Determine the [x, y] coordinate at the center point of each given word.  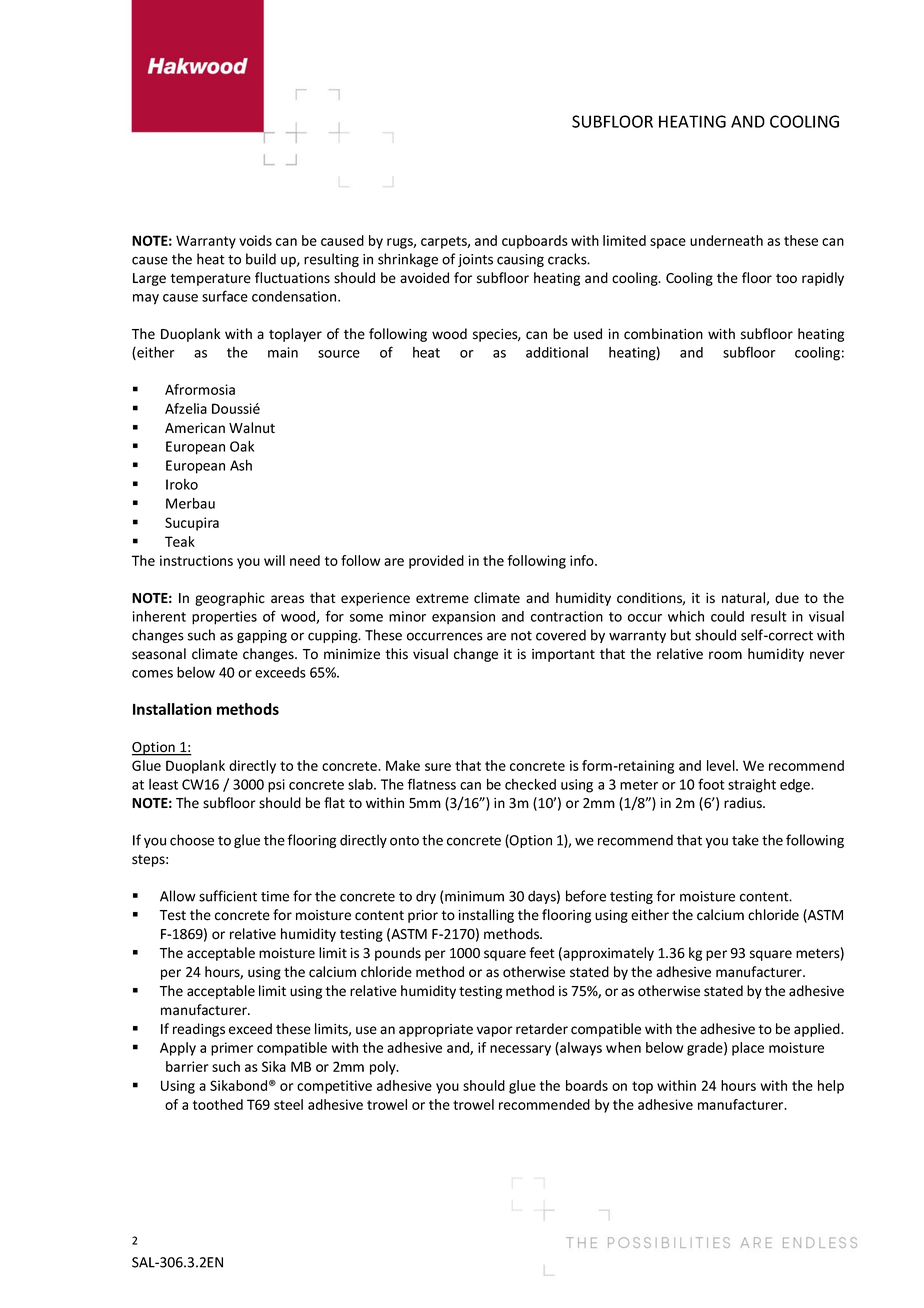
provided [436, 562]
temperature [210, 279]
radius [744, 803]
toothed [218, 1104]
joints [475, 260]
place [748, 1049]
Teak [180, 541]
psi [276, 786]
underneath [726, 240]
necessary [520, 1050]
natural [744, 598]
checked [530, 784]
